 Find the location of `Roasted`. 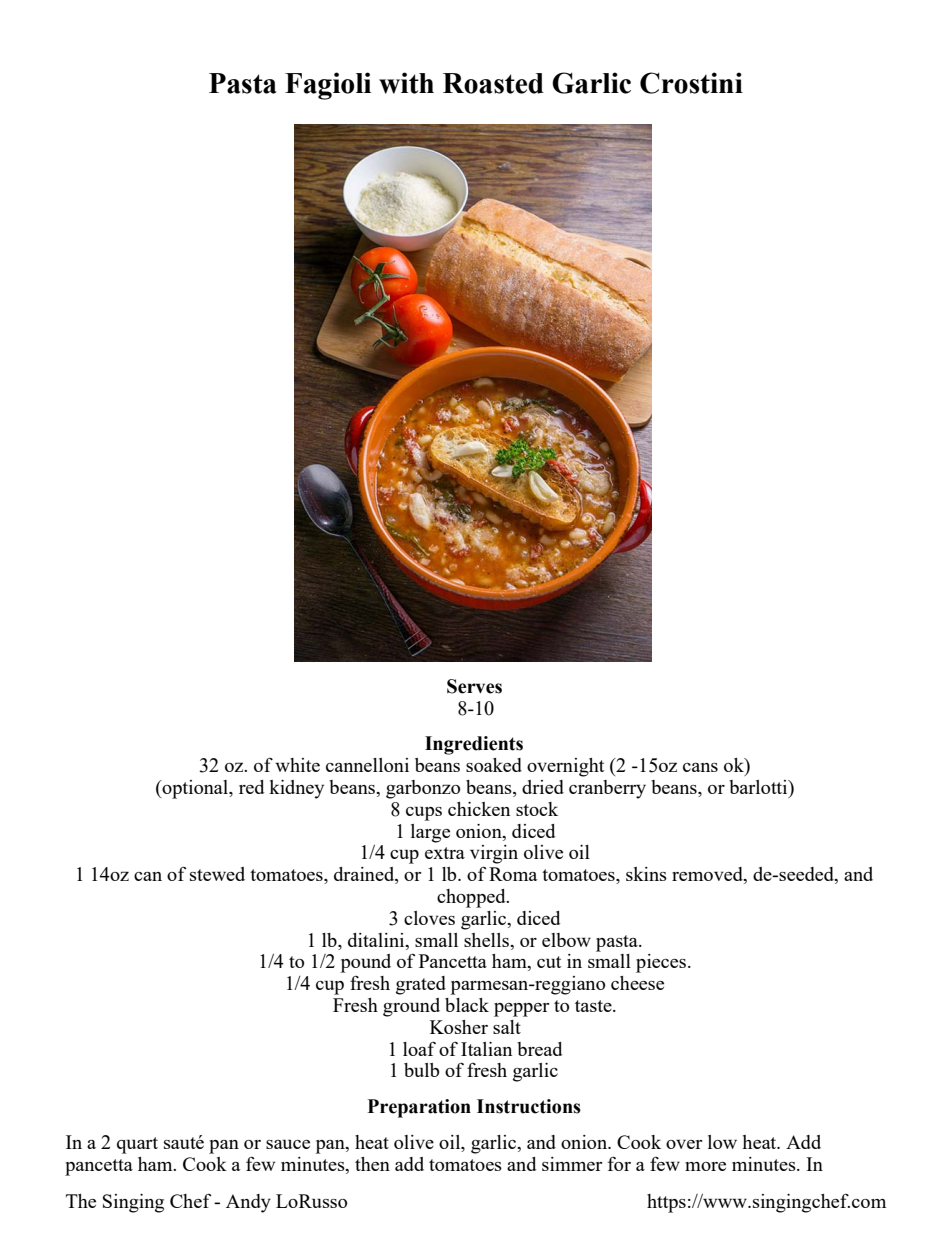

Roasted is located at coordinates (493, 83).
